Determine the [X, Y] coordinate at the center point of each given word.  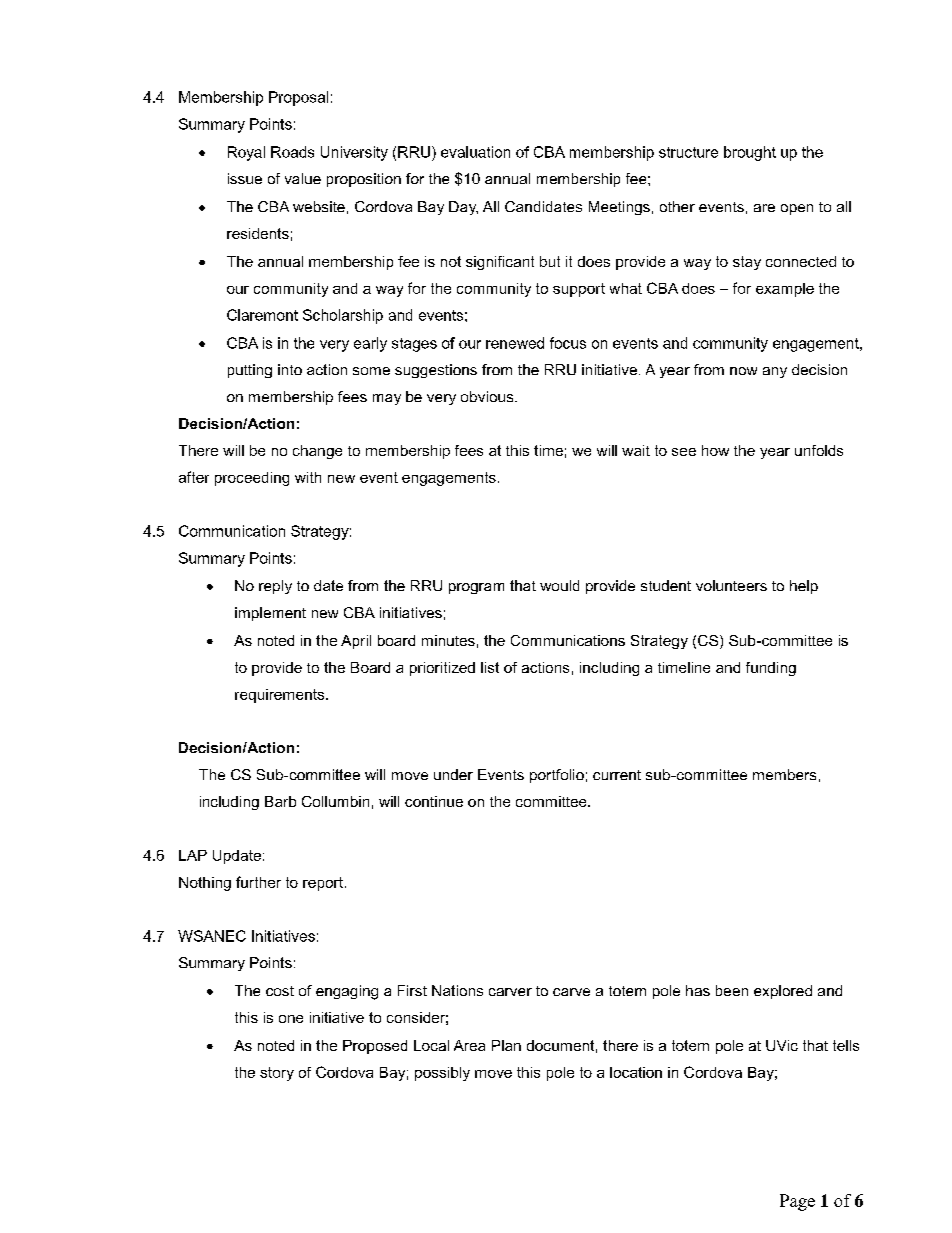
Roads [292, 152]
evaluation [475, 152]
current [617, 775]
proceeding [252, 479]
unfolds [819, 450]
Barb [280, 801]
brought [750, 153]
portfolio [557, 776]
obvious [488, 396]
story [277, 1074]
